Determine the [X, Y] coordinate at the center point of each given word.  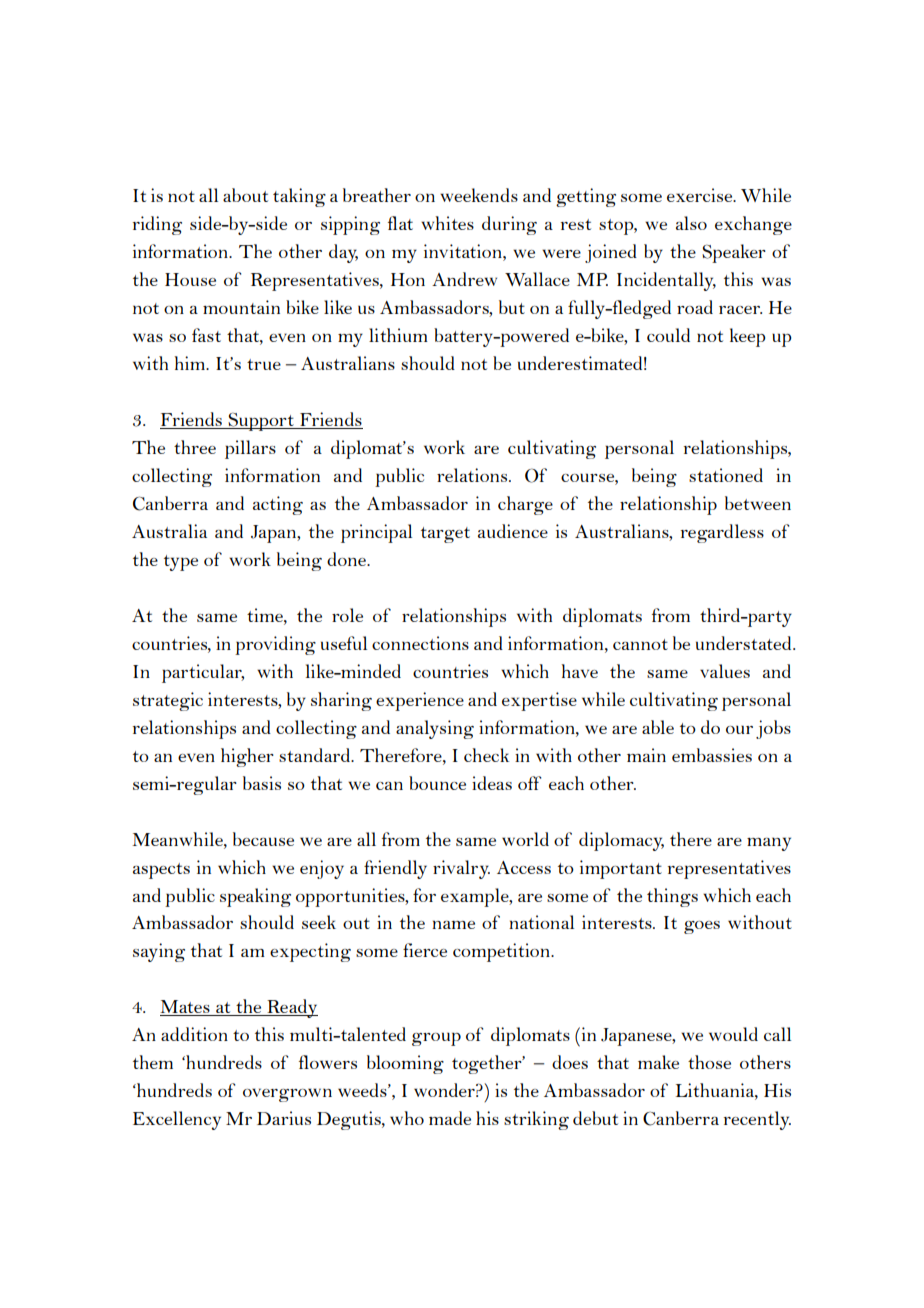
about [245, 195]
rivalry [461, 869]
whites [447, 223]
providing [275, 645]
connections [420, 643]
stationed [726, 475]
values [725, 671]
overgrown [287, 1095]
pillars [250, 449]
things [672, 897]
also [691, 223]
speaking [255, 897]
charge [525, 505]
